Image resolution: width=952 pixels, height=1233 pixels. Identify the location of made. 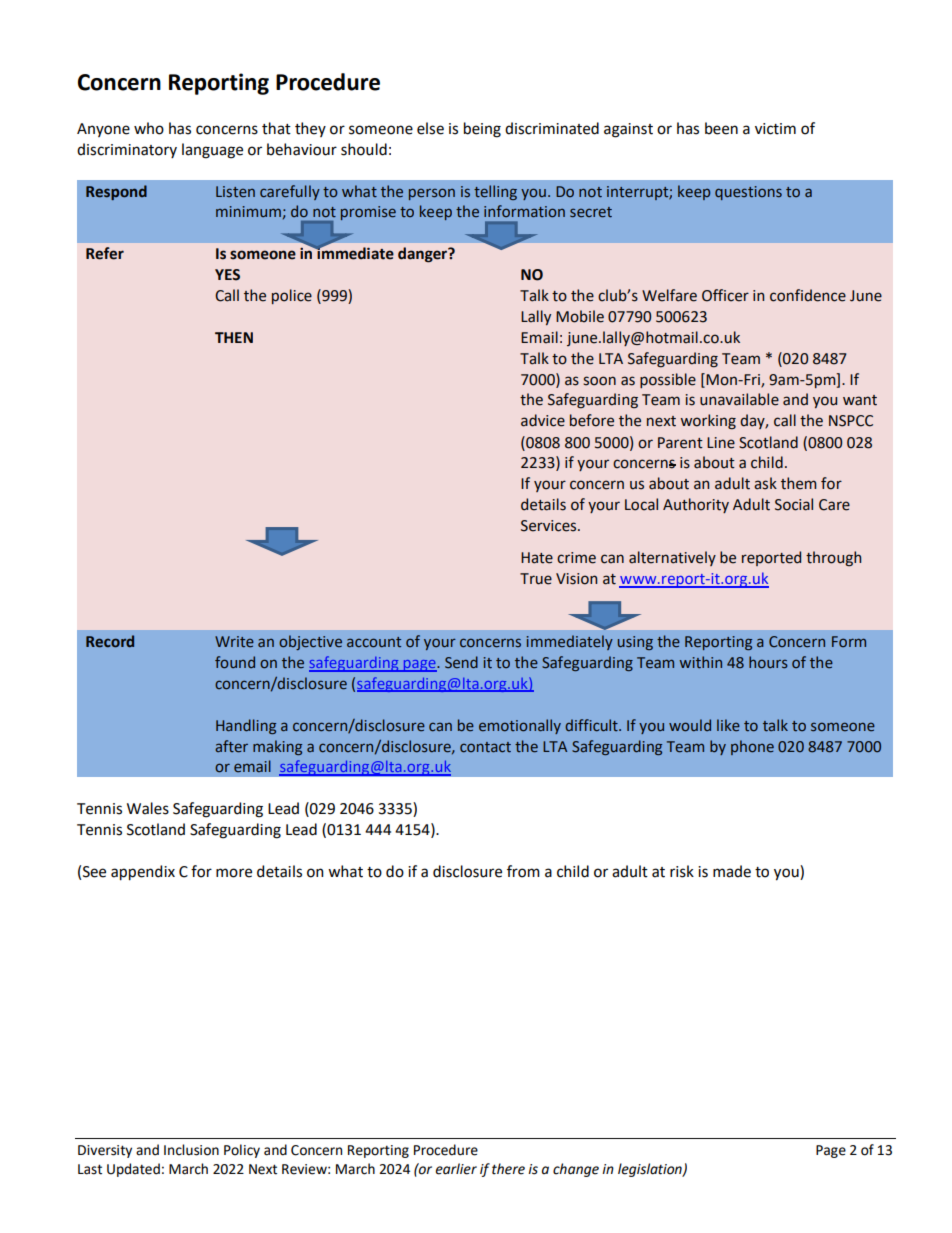
(732, 871).
